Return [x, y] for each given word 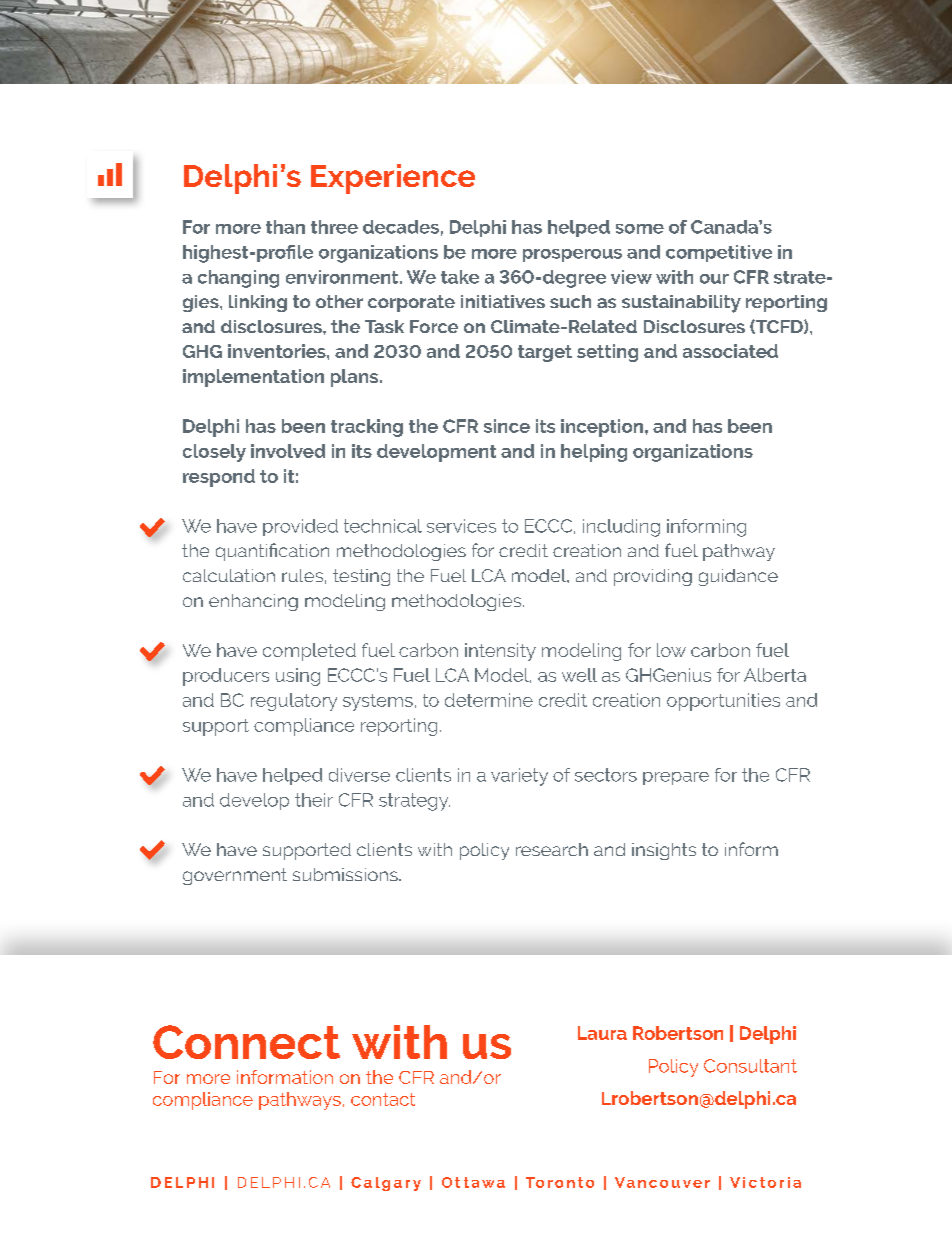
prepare [676, 778]
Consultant [750, 1066]
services [461, 526]
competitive [719, 253]
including [621, 528]
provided [300, 527]
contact [383, 1099]
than [285, 227]
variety [519, 777]
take [460, 277]
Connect [246, 1042]
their [314, 800]
